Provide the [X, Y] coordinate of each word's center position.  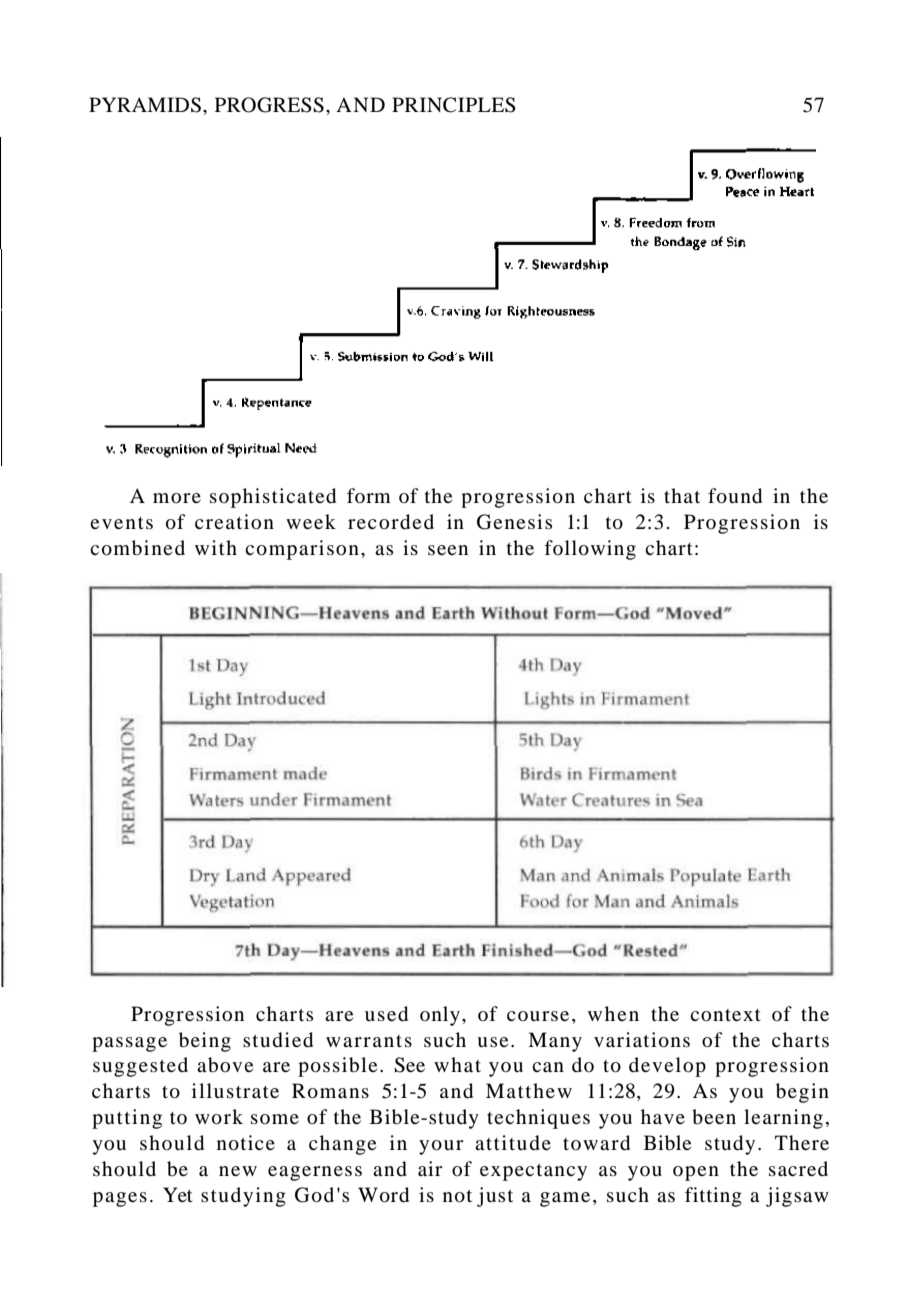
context [725, 1015]
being [205, 1042]
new [238, 1171]
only [440, 1016]
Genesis [514, 522]
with [216, 547]
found [735, 496]
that [682, 495]
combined [137, 548]
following [590, 550]
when [613, 1013]
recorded [391, 522]
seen [448, 550]
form [369, 495]
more [177, 498]
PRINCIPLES [454, 105]
